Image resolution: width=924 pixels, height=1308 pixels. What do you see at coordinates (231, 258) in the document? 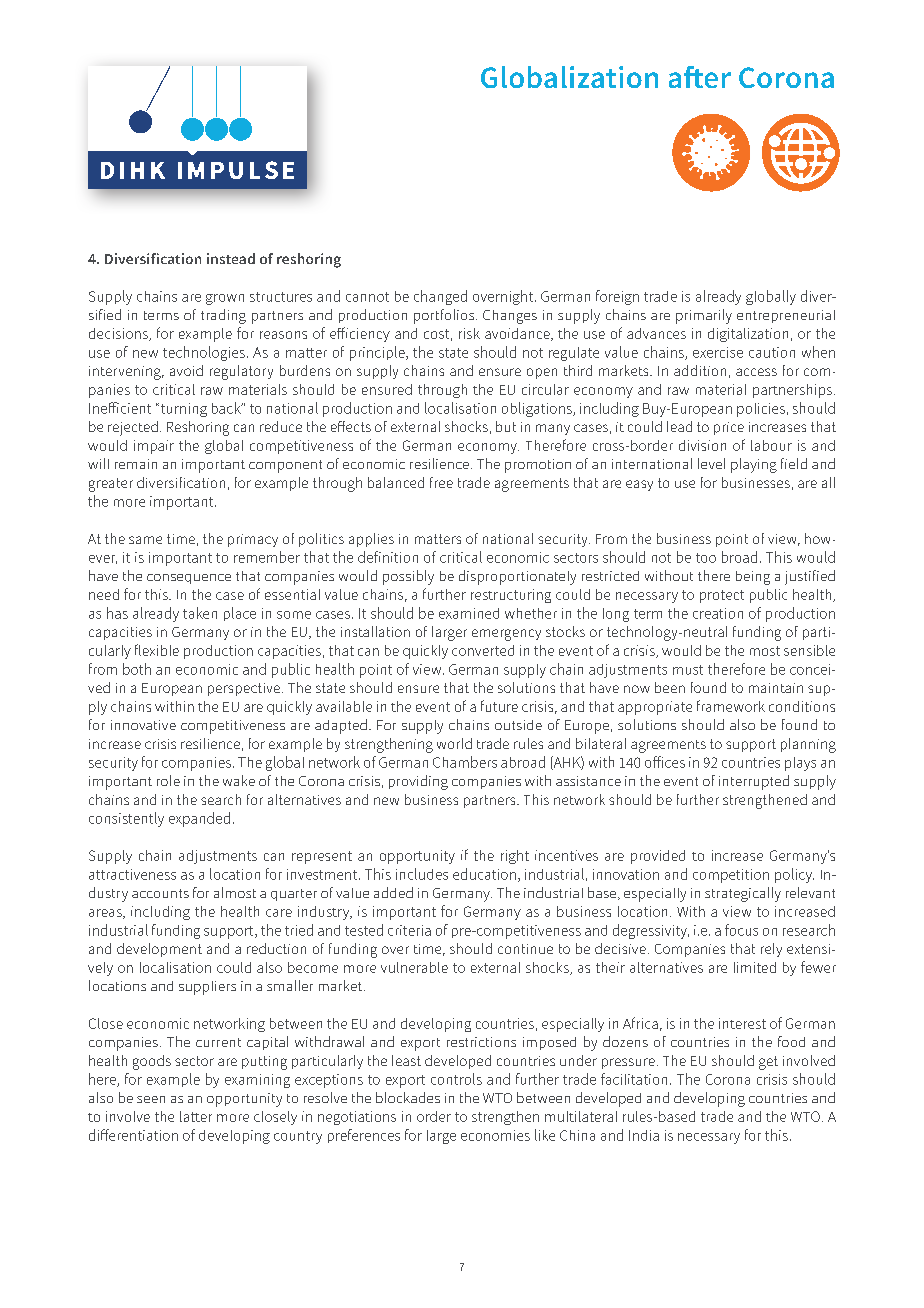
I see `instead` at bounding box center [231, 258].
